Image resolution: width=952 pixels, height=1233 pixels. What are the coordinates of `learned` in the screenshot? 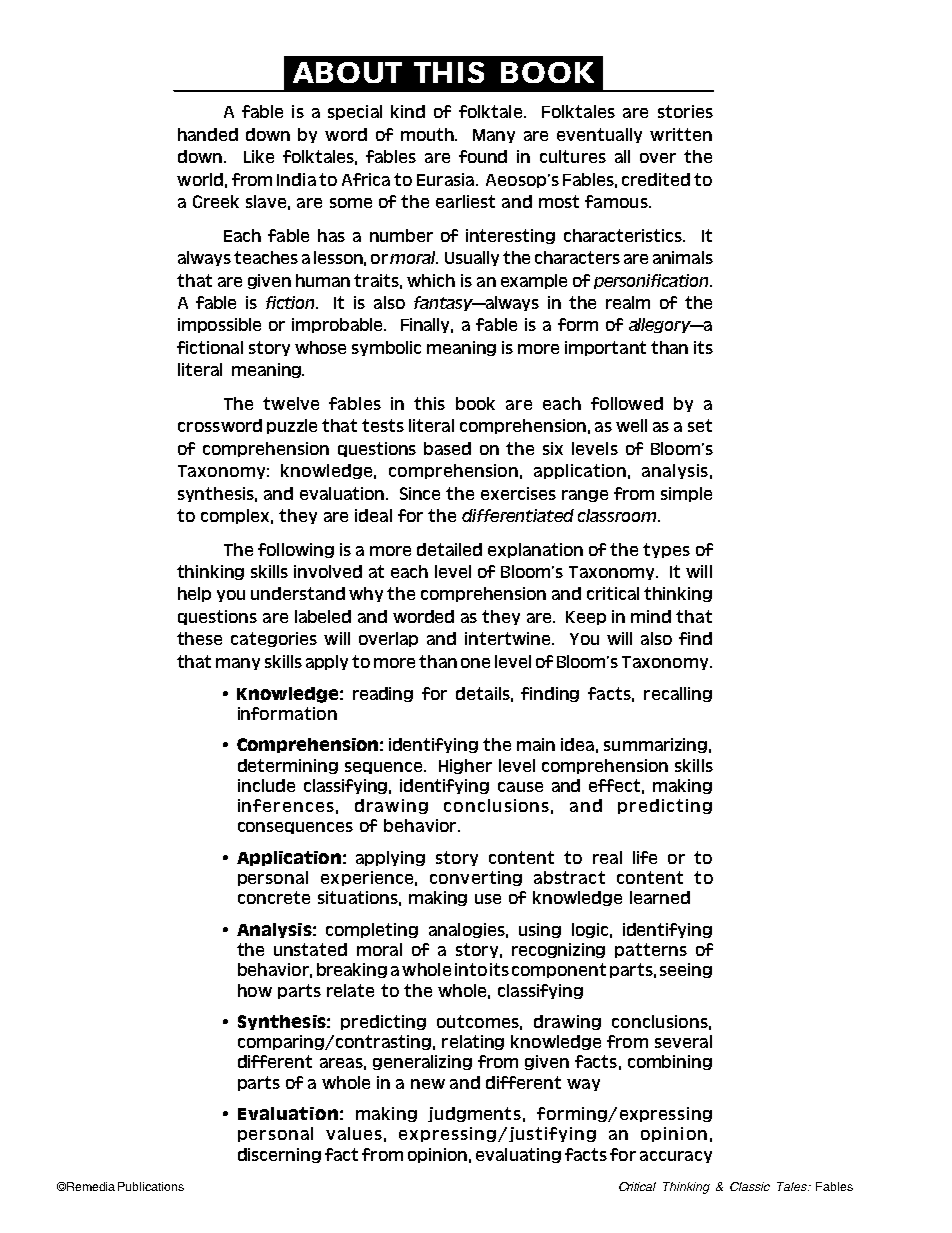 It's located at (660, 897).
